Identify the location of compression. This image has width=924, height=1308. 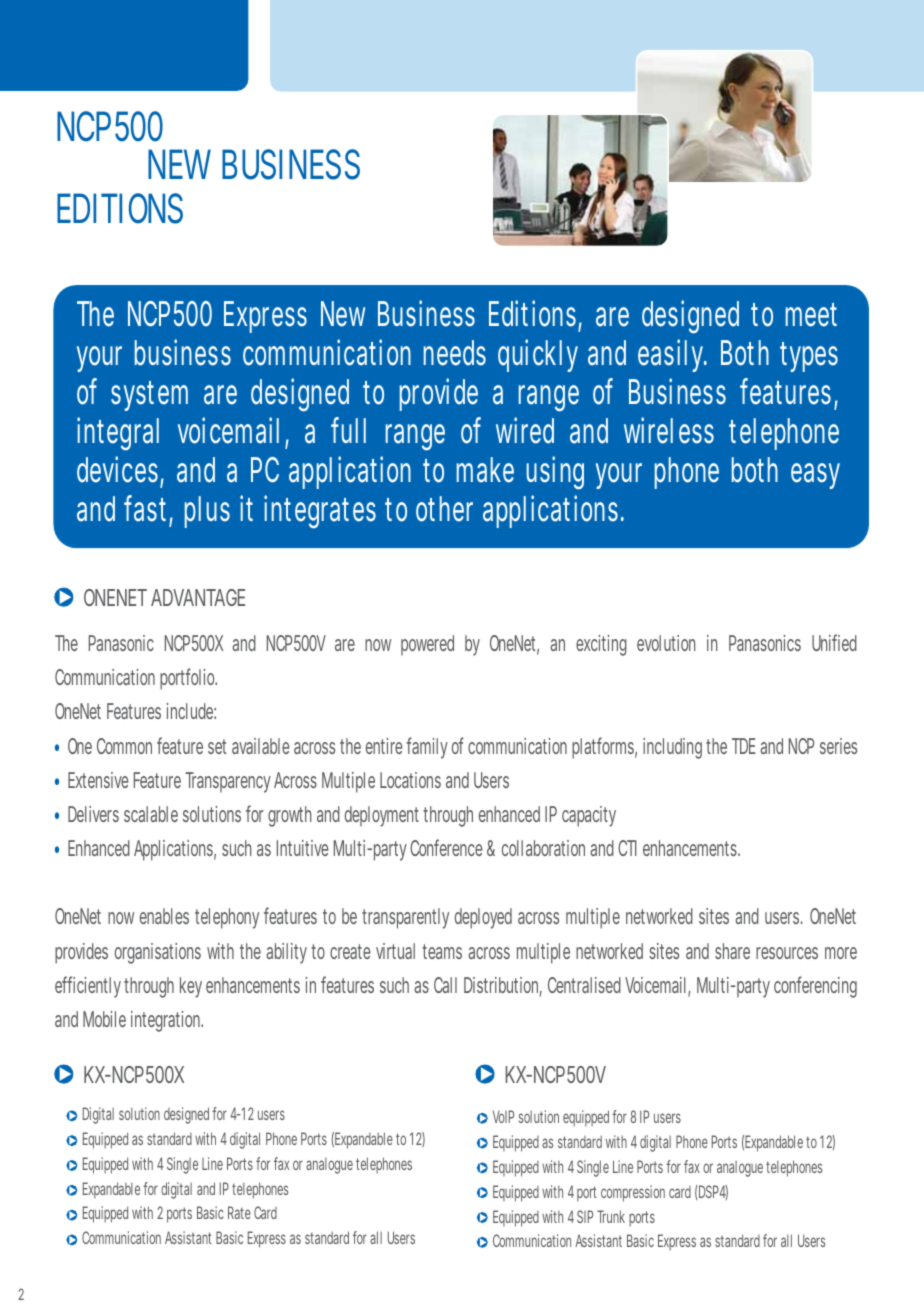
(633, 1193).
